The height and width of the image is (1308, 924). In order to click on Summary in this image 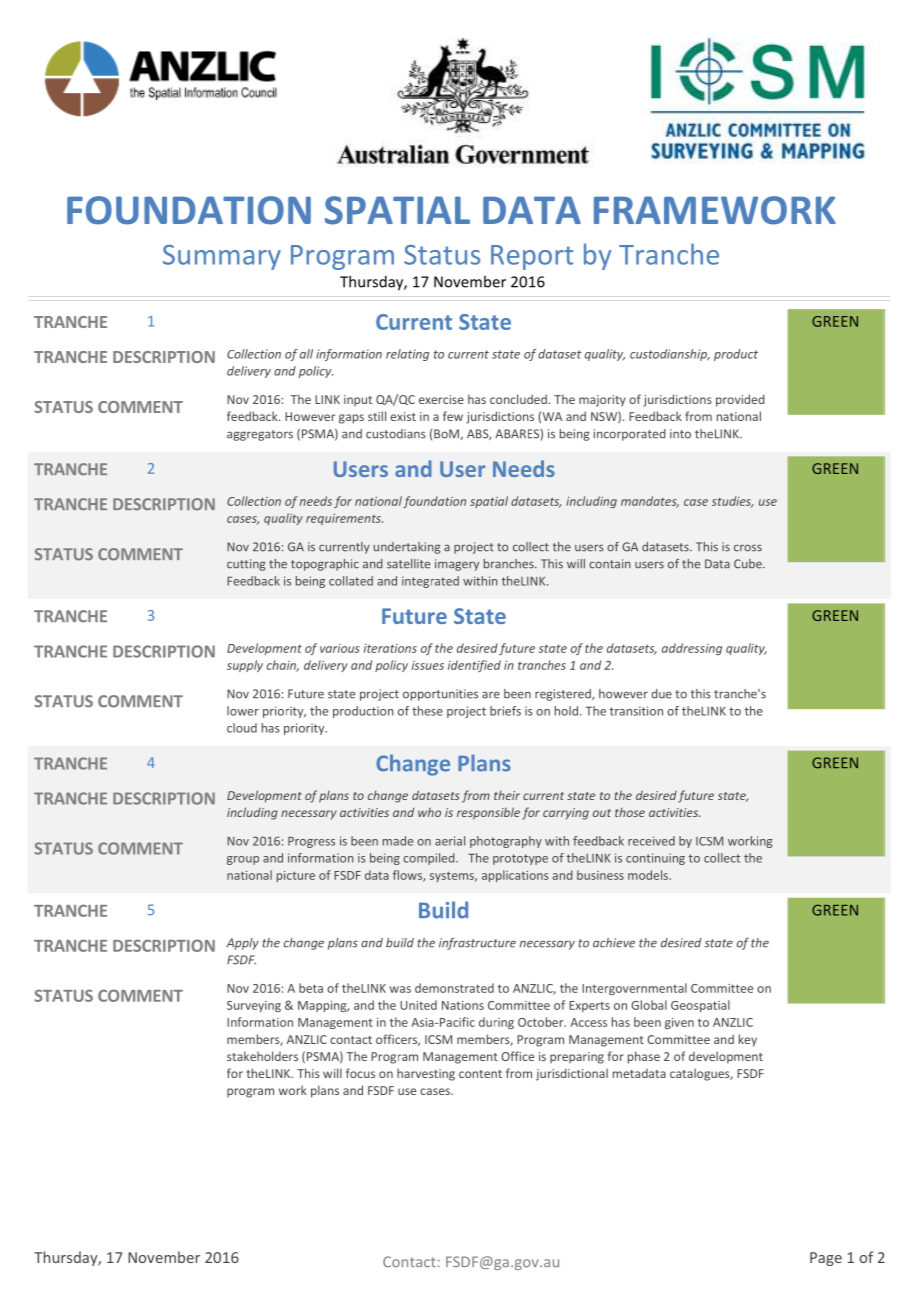, I will do `click(222, 257)`.
